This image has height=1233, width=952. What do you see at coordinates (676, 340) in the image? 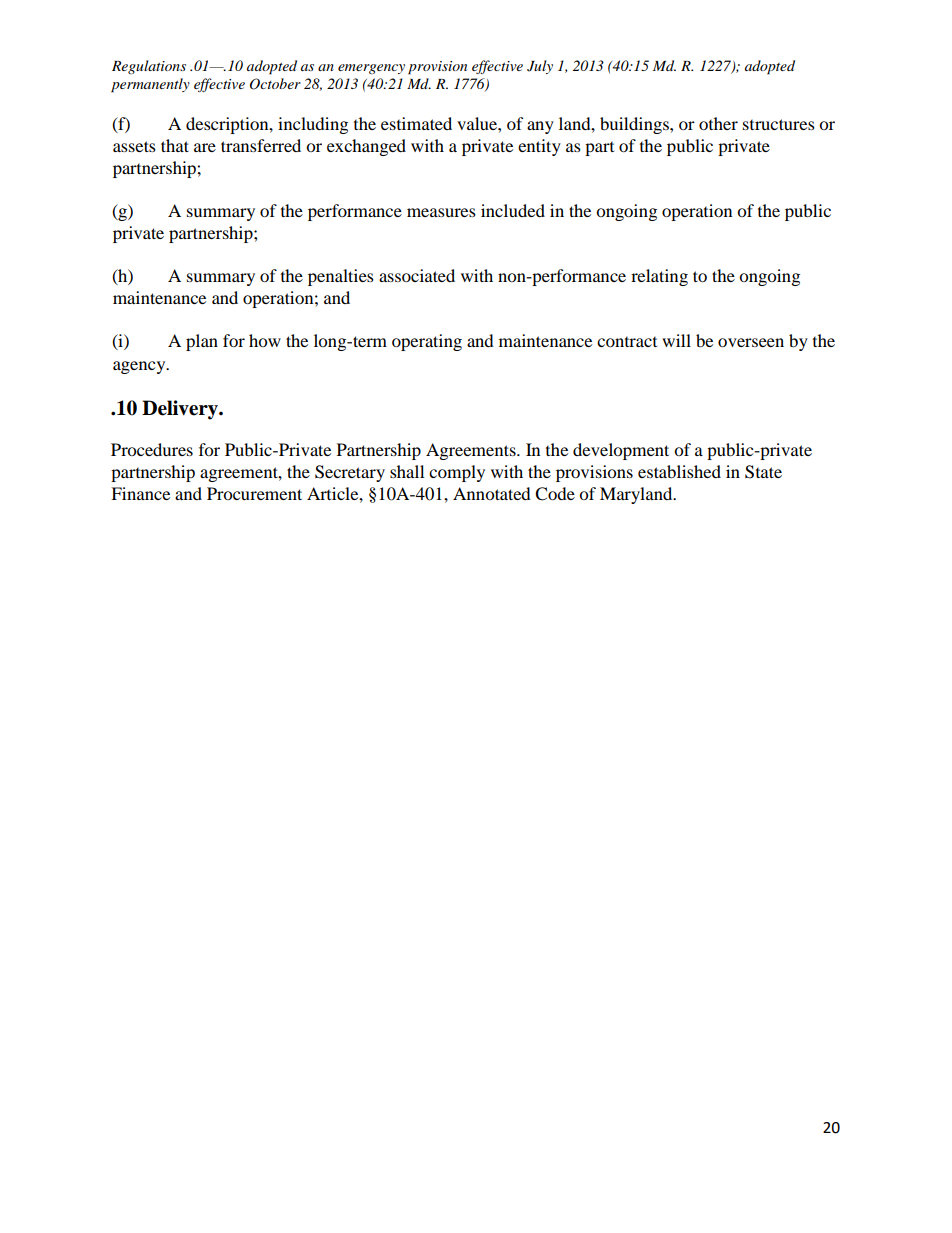
I see `will` at bounding box center [676, 340].
